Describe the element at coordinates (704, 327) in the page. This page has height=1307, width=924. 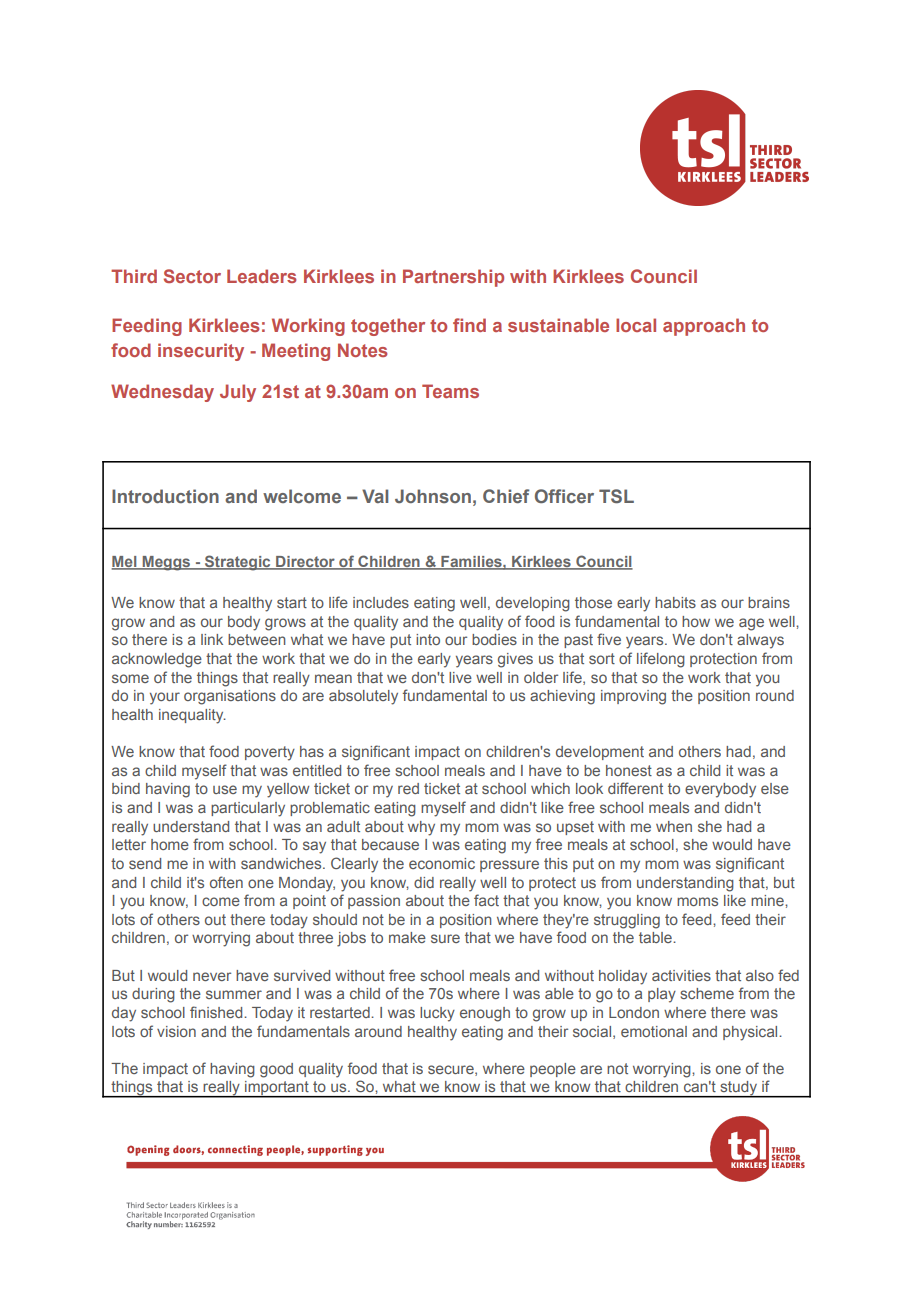
I see `approach` at that location.
